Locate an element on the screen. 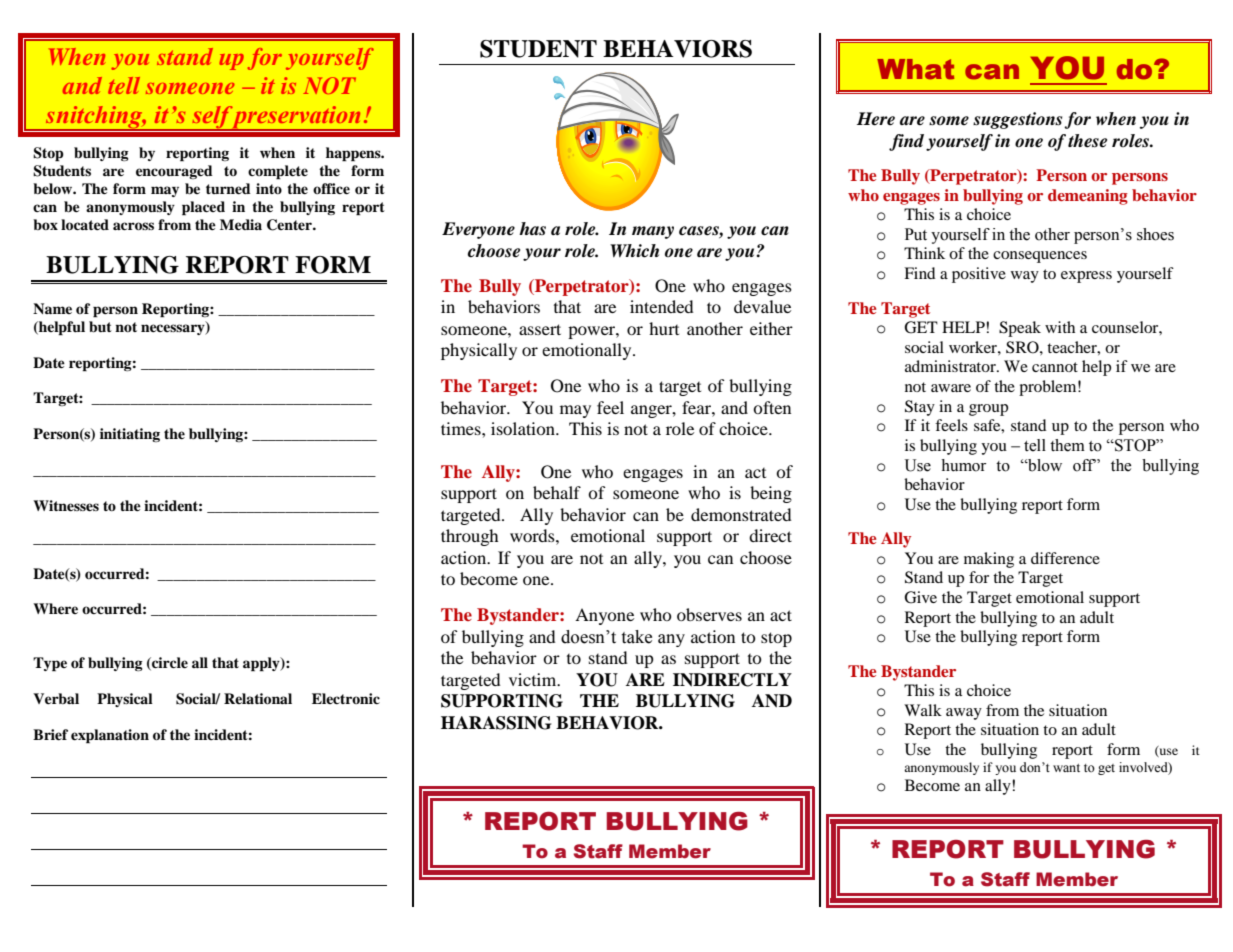  isolation is located at coordinates (524, 428).
